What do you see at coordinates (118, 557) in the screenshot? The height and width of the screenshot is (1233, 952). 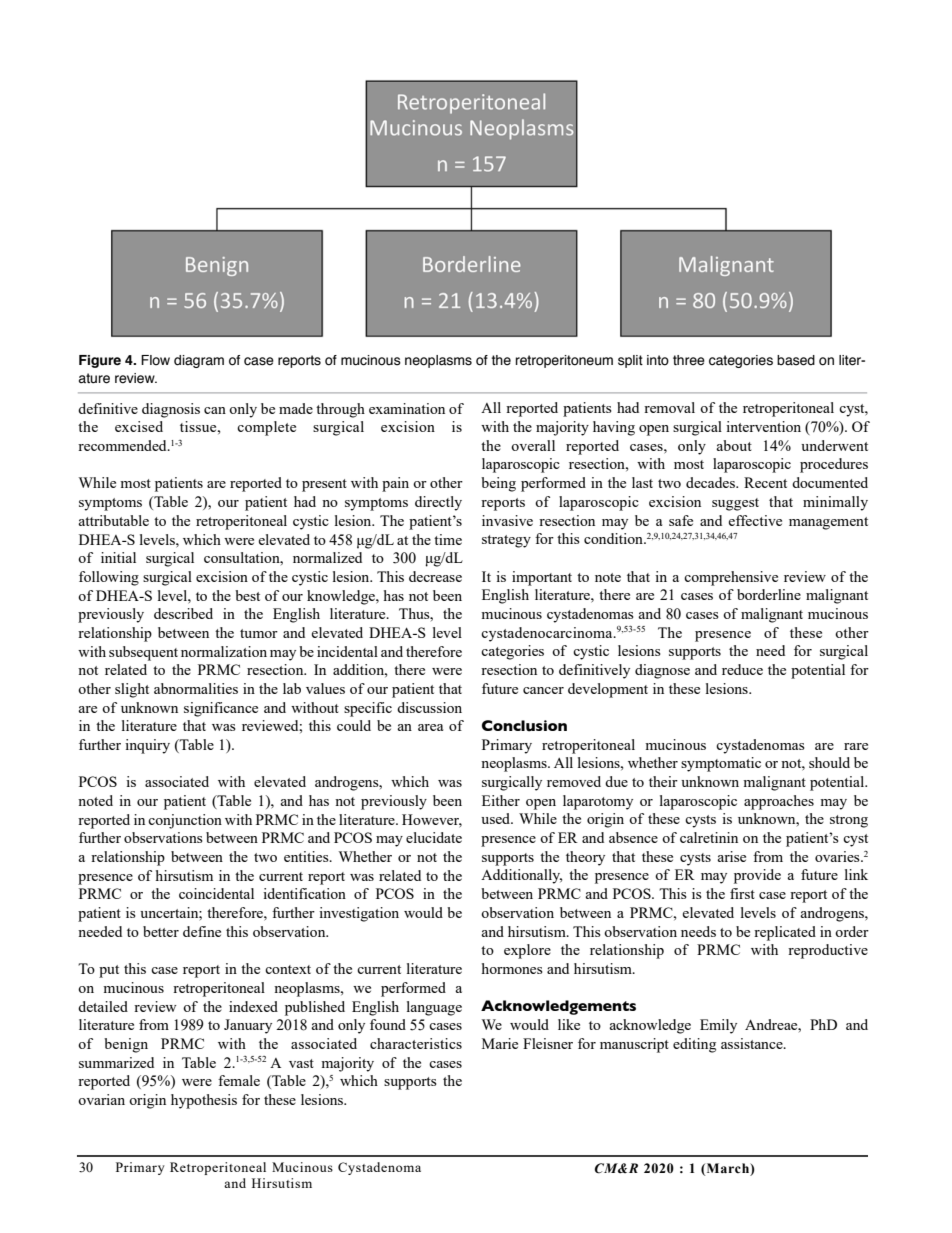 I see `initial` at bounding box center [118, 557].
